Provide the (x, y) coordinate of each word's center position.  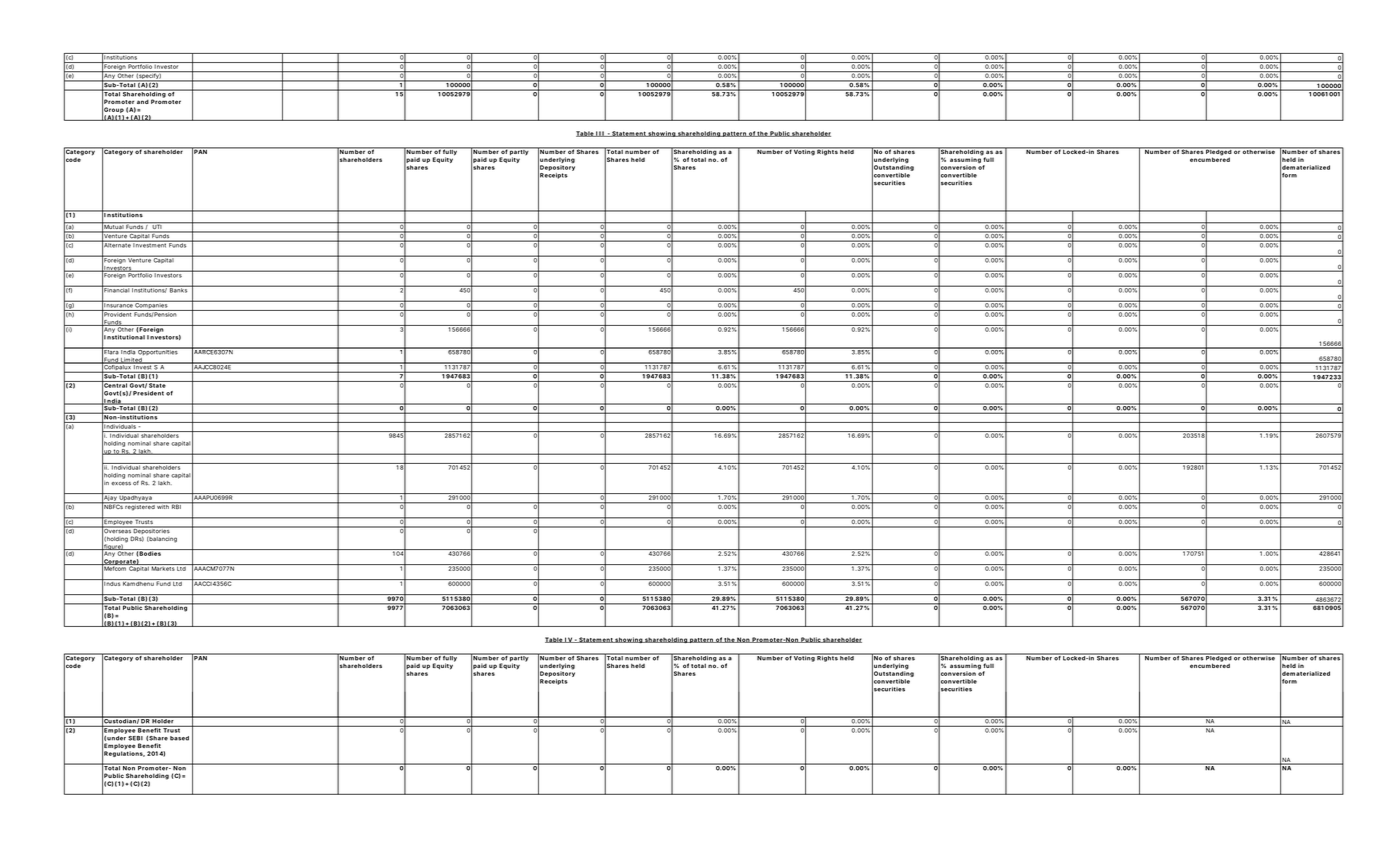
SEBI (135, 738)
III (600, 134)
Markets (163, 567)
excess (121, 484)
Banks (179, 289)
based (179, 738)
